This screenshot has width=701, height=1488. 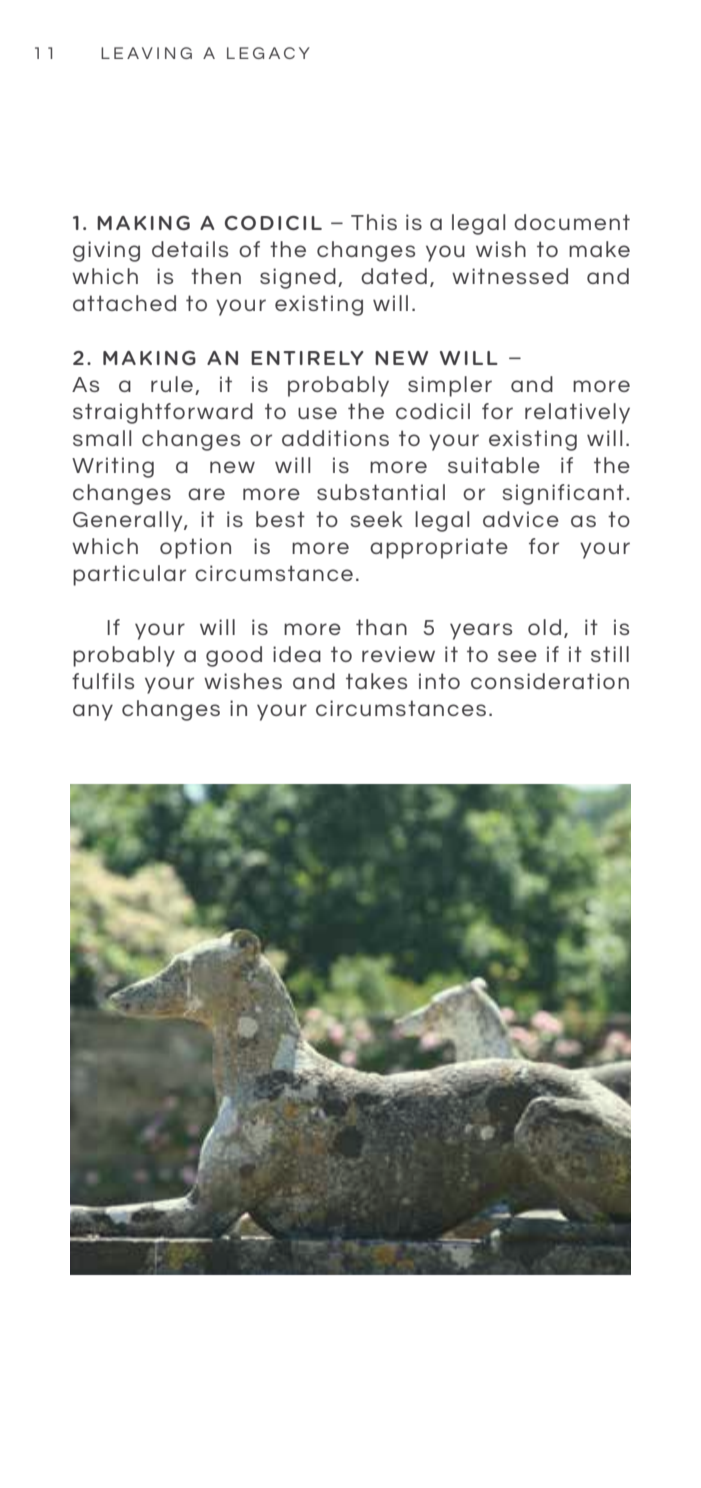 I want to click on Writing, so click(x=113, y=467).
